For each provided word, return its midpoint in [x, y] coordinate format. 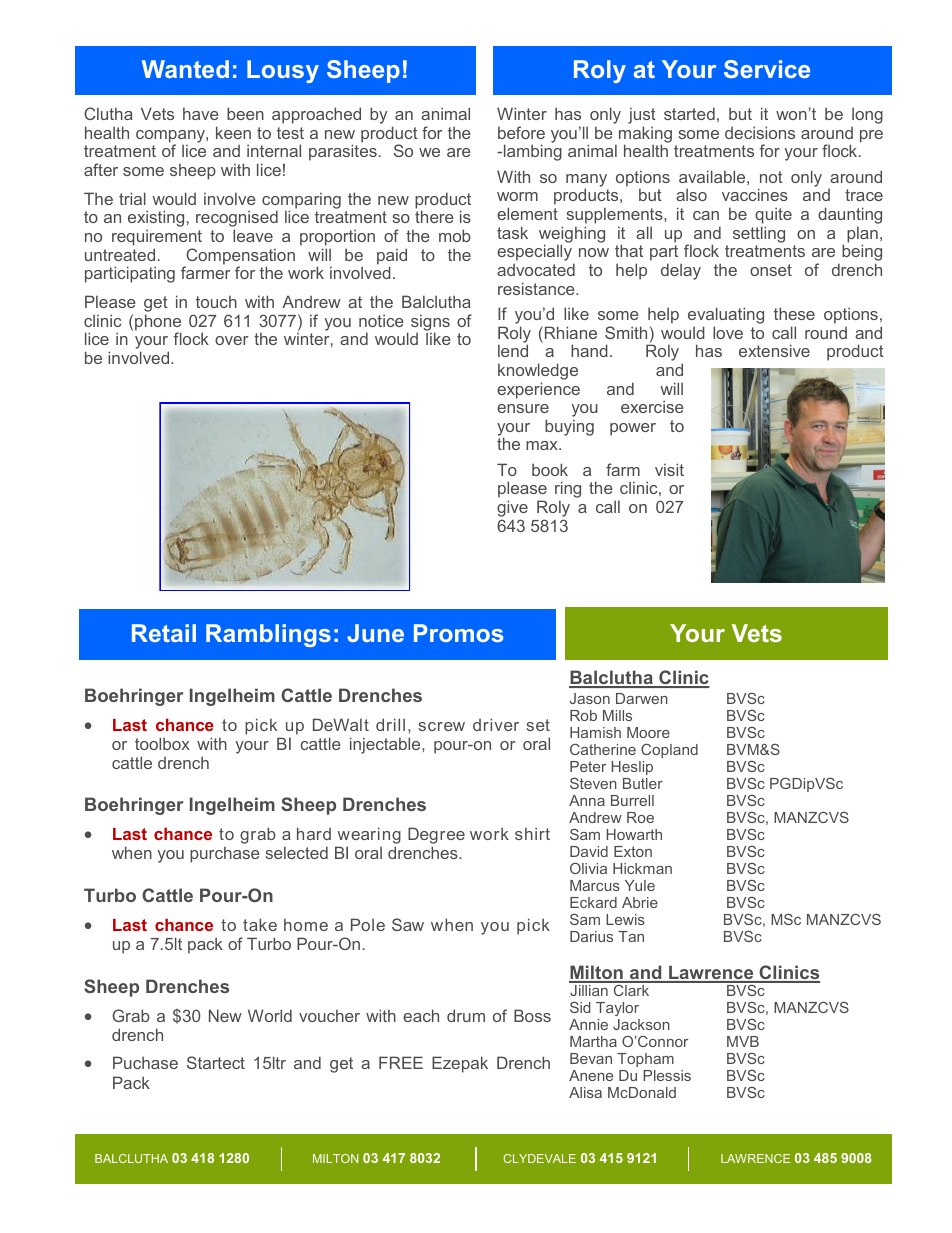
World [270, 1015]
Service [767, 69]
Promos [458, 633]
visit [669, 469]
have [201, 114]
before [521, 132]
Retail [164, 633]
